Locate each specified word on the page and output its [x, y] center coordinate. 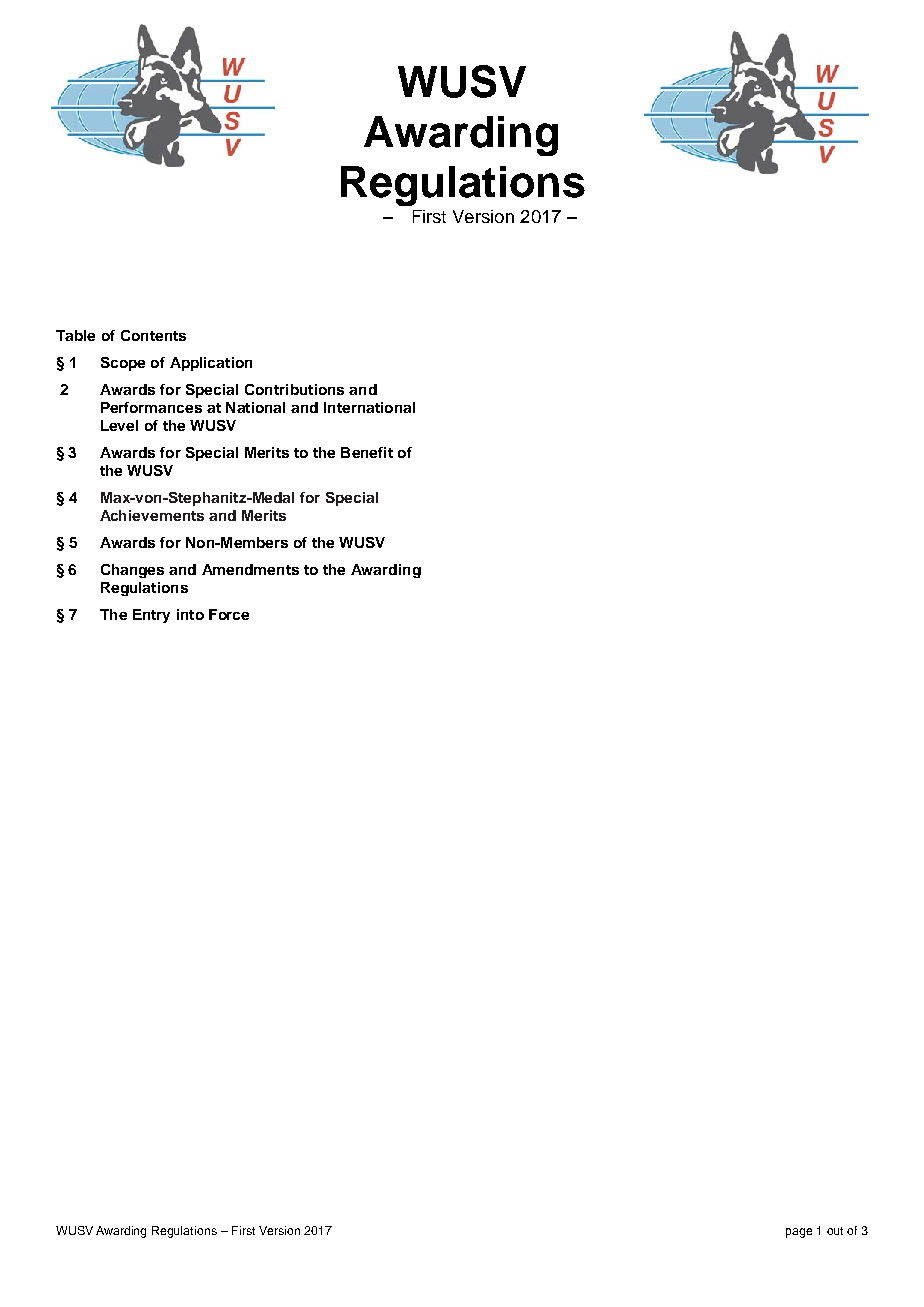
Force [229, 614]
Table [75, 335]
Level [119, 425]
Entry [151, 616]
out [835, 1231]
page [799, 1233]
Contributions [294, 389]
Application [211, 364]
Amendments [250, 569]
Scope [123, 364]
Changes [132, 571]
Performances [151, 407]
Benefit [367, 452]
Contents [153, 335]
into [190, 614]
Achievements [152, 515]
